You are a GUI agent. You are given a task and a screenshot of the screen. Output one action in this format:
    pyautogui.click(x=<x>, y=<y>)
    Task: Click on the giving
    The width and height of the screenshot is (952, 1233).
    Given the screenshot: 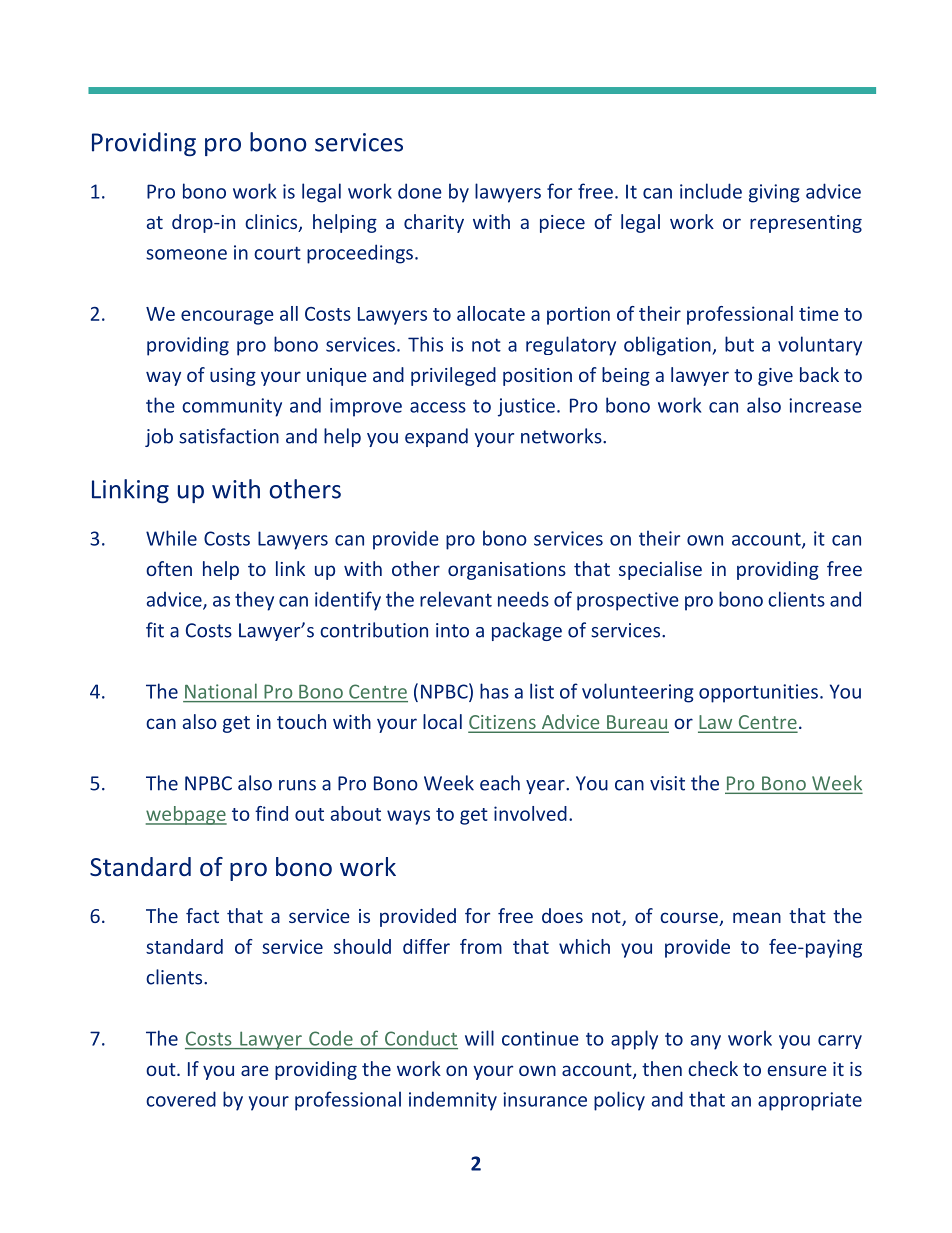 What is the action you would take?
    pyautogui.click(x=774, y=193)
